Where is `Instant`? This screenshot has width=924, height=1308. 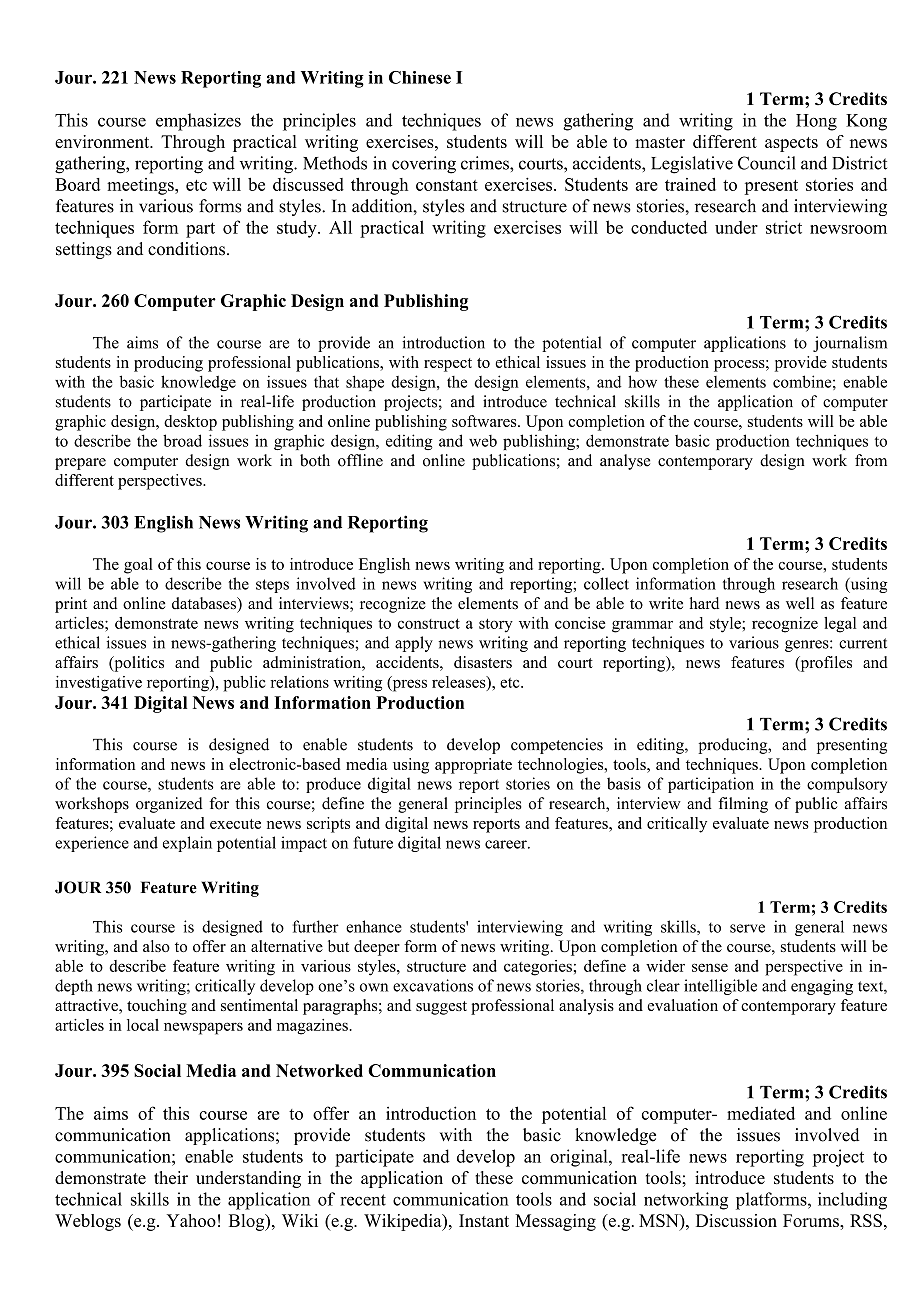
Instant is located at coordinates (484, 1220).
